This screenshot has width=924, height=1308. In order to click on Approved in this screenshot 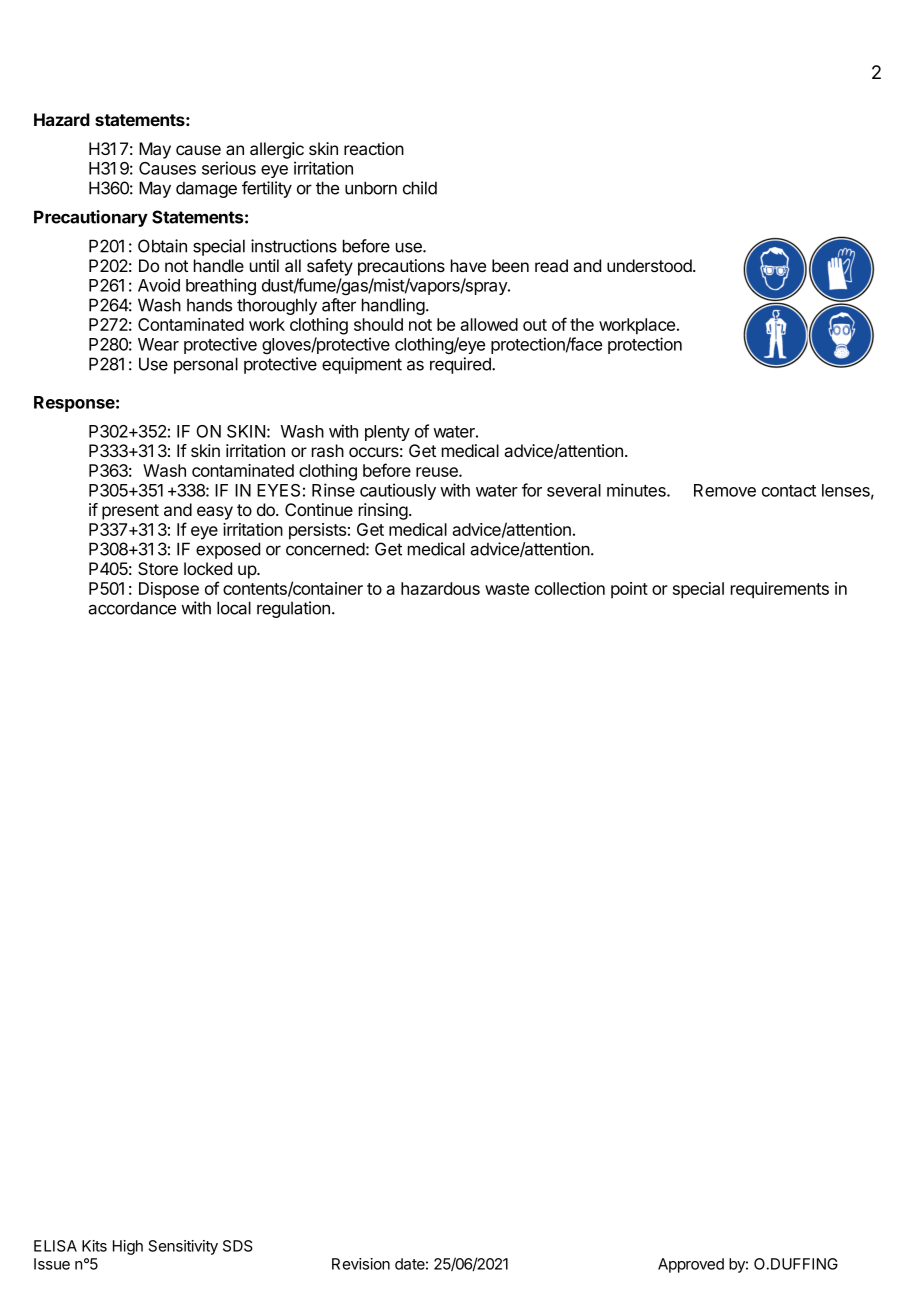, I will do `click(691, 1265)`.
